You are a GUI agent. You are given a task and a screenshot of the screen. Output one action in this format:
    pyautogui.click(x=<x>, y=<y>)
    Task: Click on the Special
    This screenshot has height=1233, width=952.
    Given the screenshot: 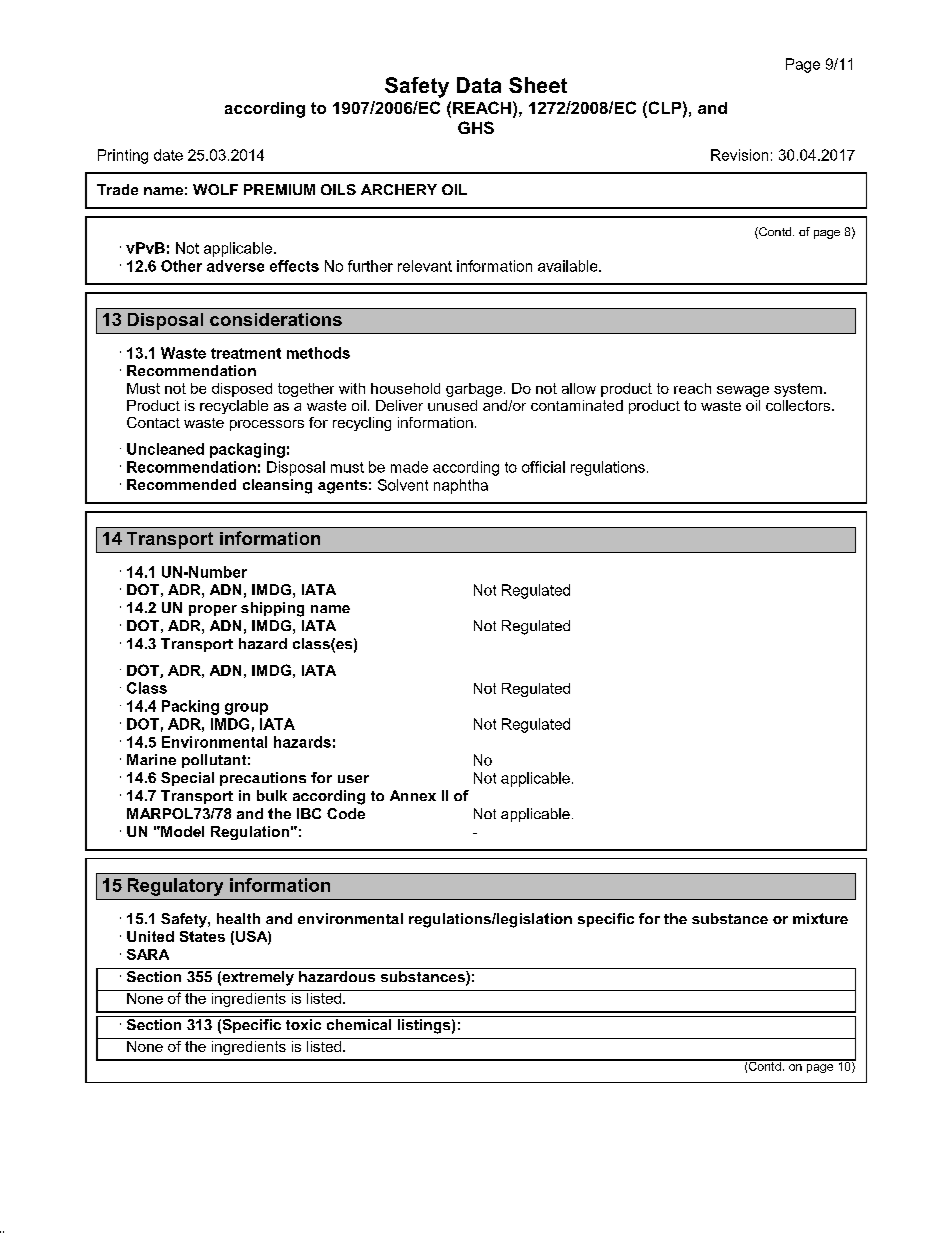 What is the action you would take?
    pyautogui.click(x=187, y=779)
